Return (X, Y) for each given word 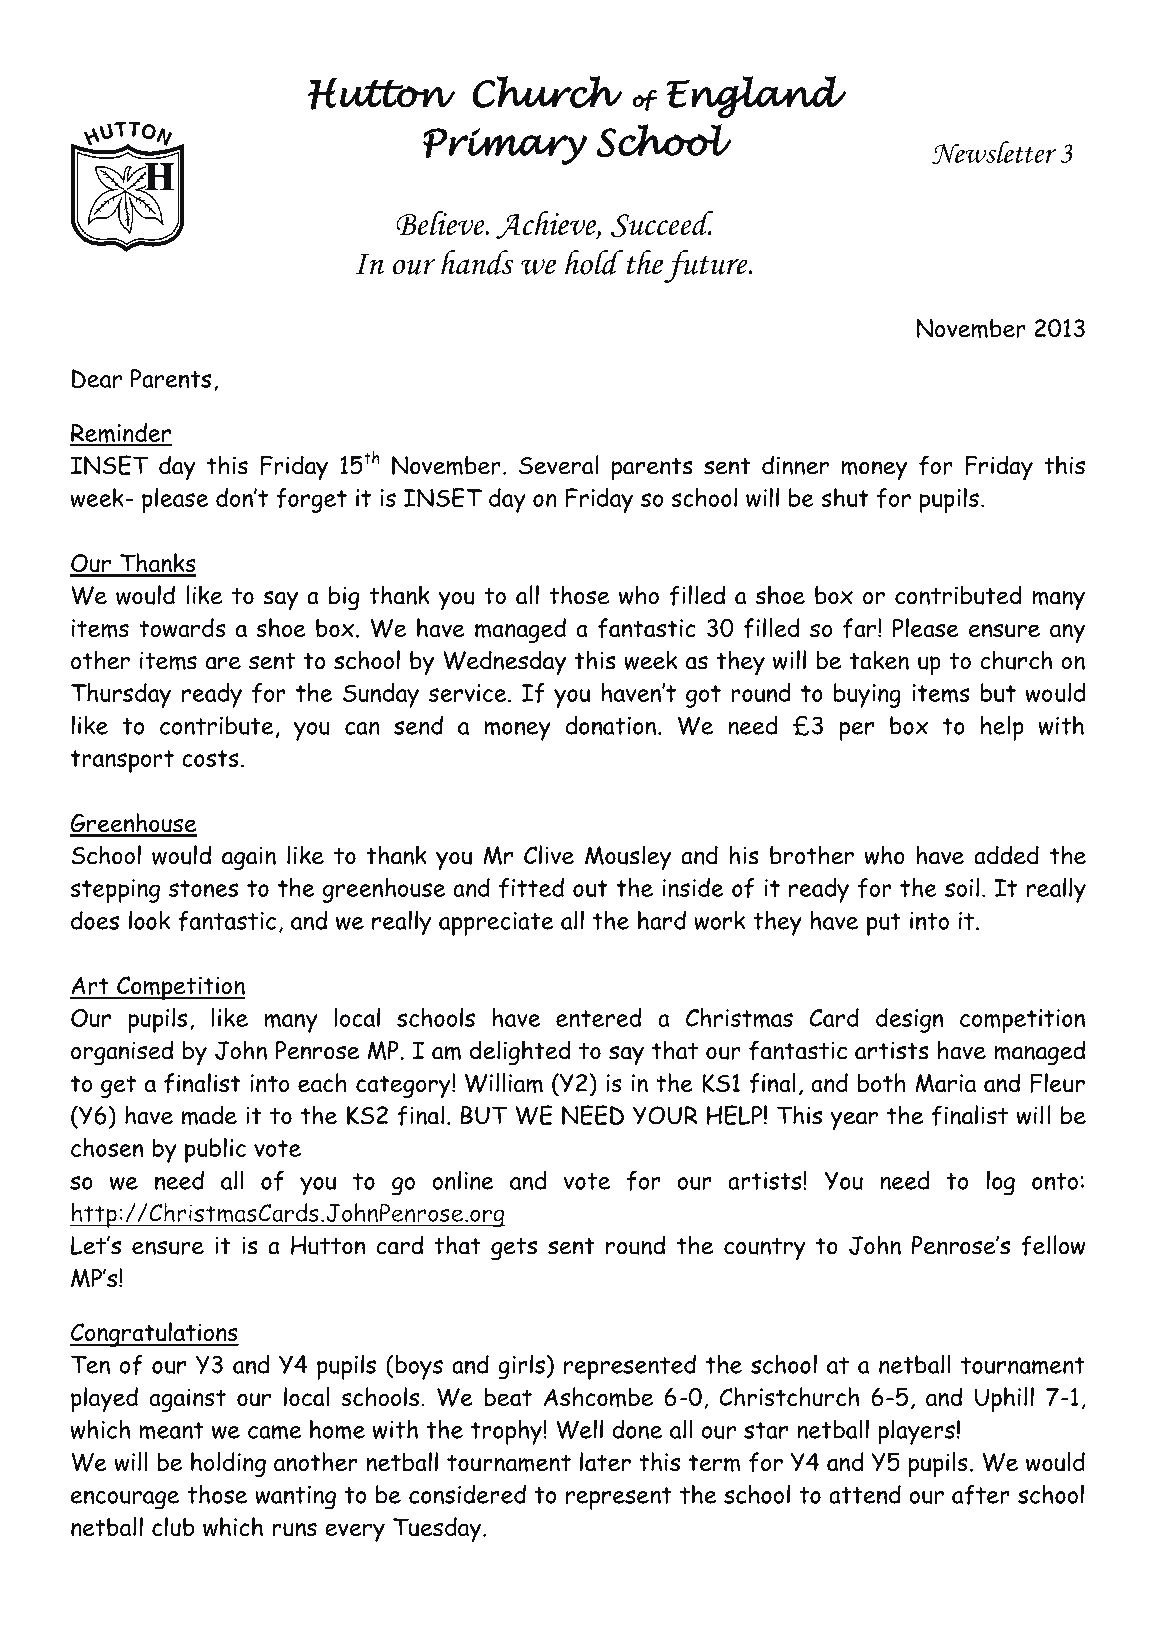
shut (845, 497)
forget (311, 500)
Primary (505, 146)
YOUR (665, 1115)
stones (203, 888)
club (173, 1527)
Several (559, 465)
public (215, 1150)
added (1006, 855)
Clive (549, 855)
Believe (441, 223)
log (1001, 1183)
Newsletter (994, 152)
